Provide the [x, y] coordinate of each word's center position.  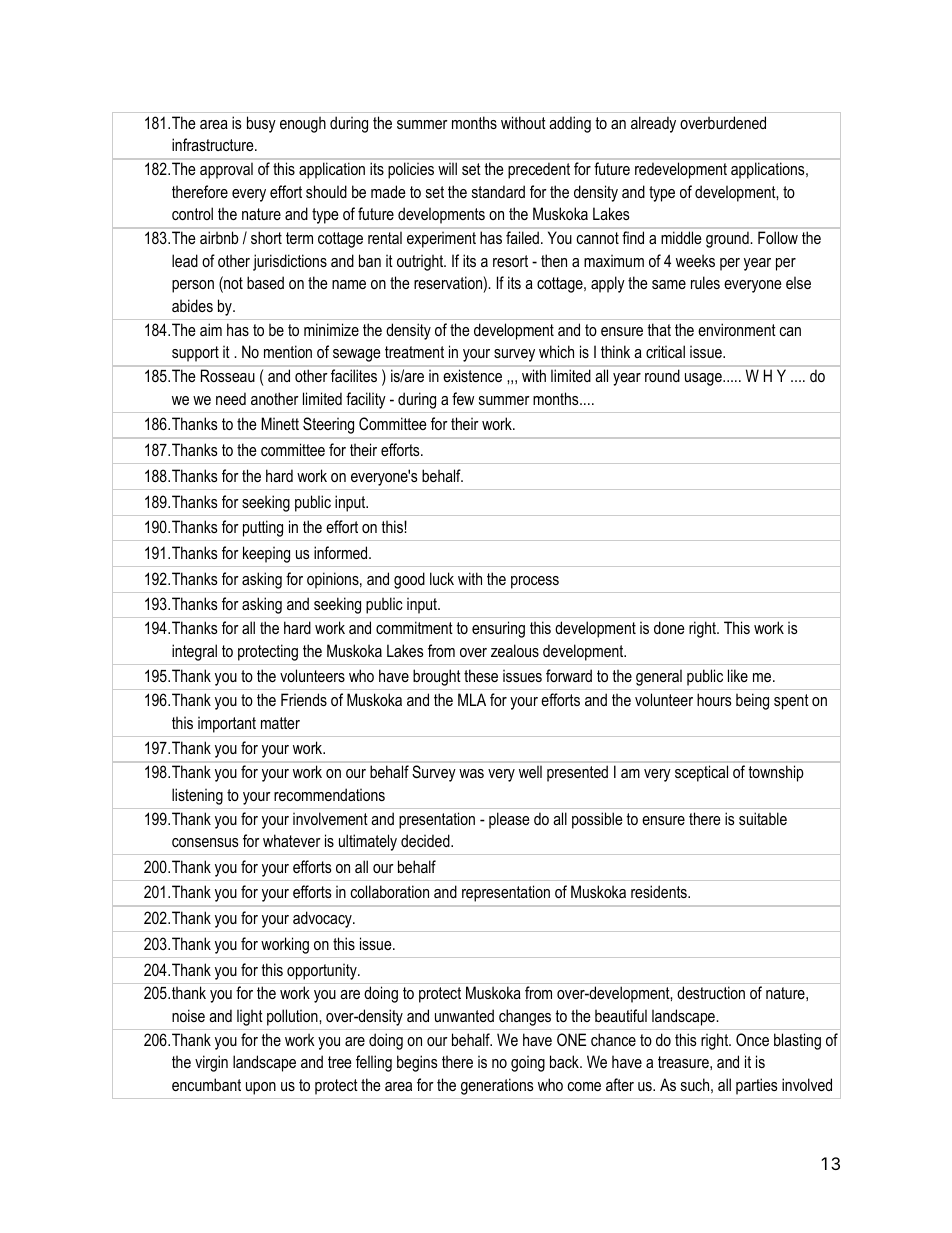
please [509, 820]
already [653, 124]
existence [472, 375]
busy [261, 124]
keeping [266, 554]
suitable [763, 818]
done [669, 627]
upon [261, 1088]
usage [704, 379]
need [231, 398]
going [528, 1063]
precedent [539, 170]
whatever [292, 840]
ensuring [498, 629]
